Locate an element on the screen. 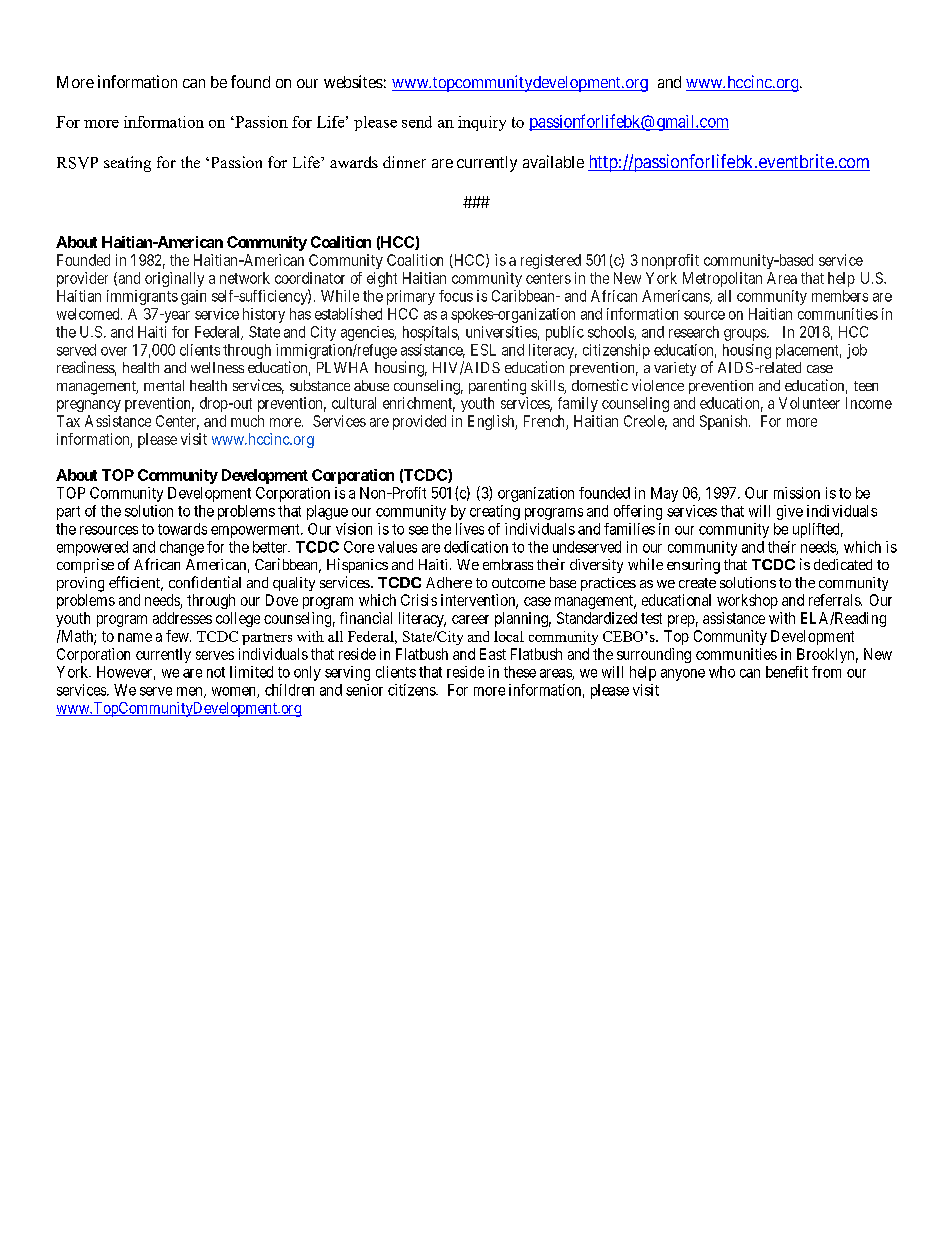 Image resolution: width=952 pixels, height=1233 pixels. change is located at coordinates (182, 548).
